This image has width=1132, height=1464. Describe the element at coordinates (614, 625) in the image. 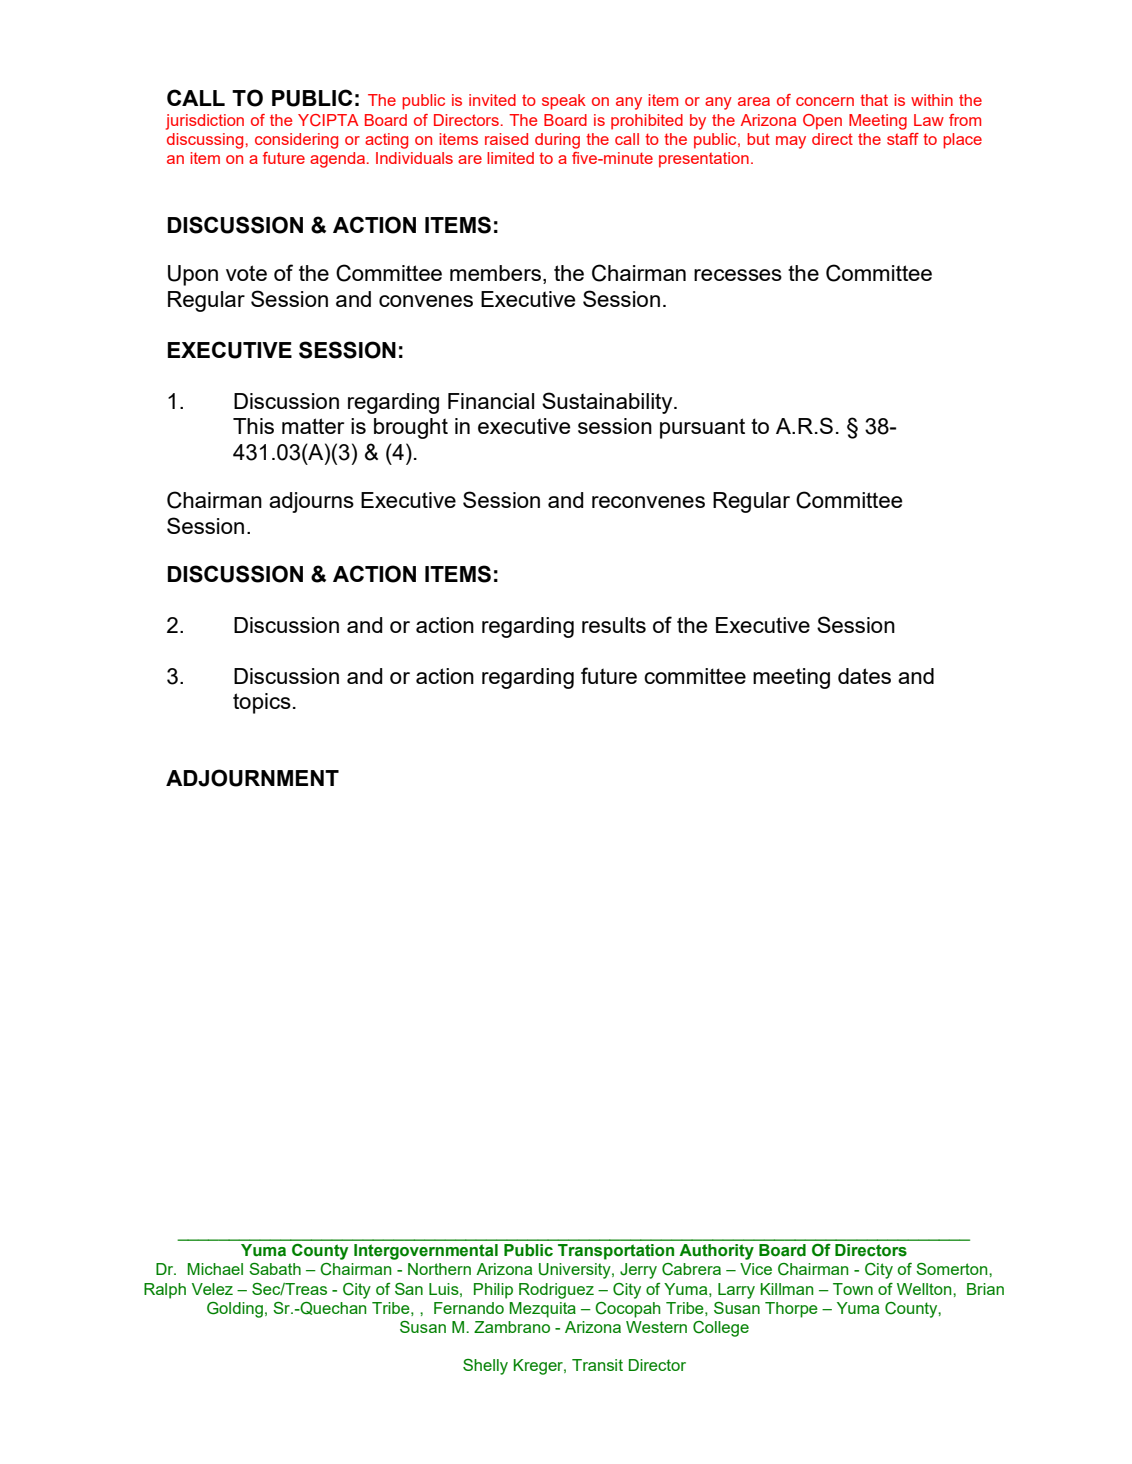

I see `results` at that location.
